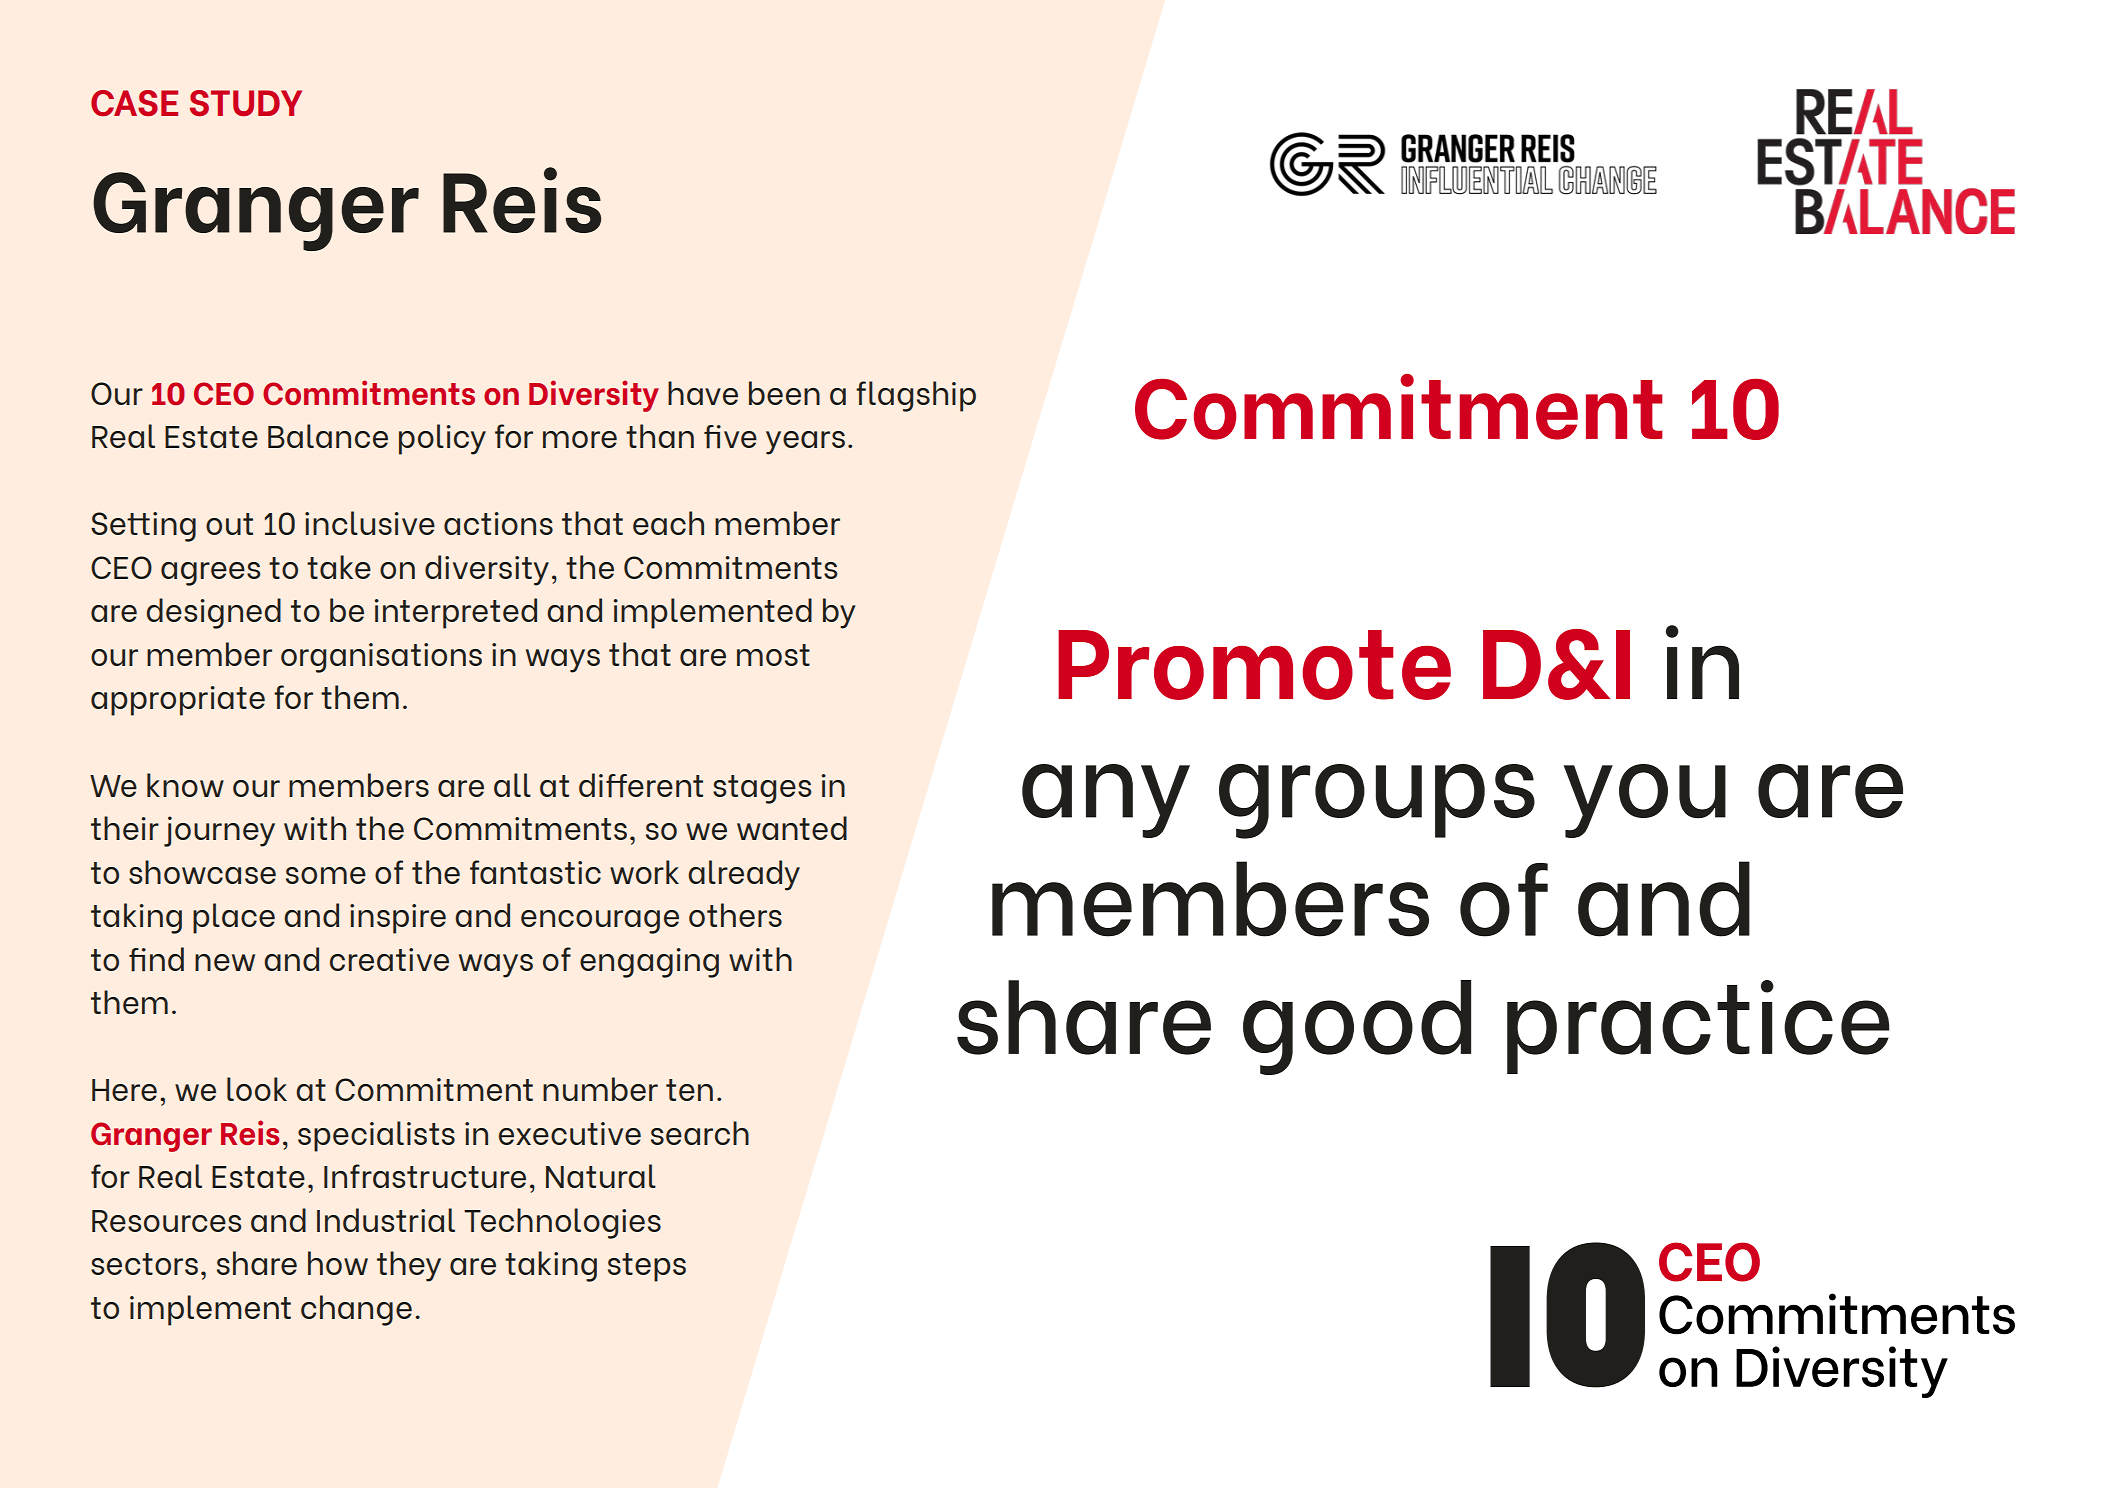 This screenshot has height=1488, width=2105. Describe the element at coordinates (409, 1266) in the screenshot. I see `they` at that location.
